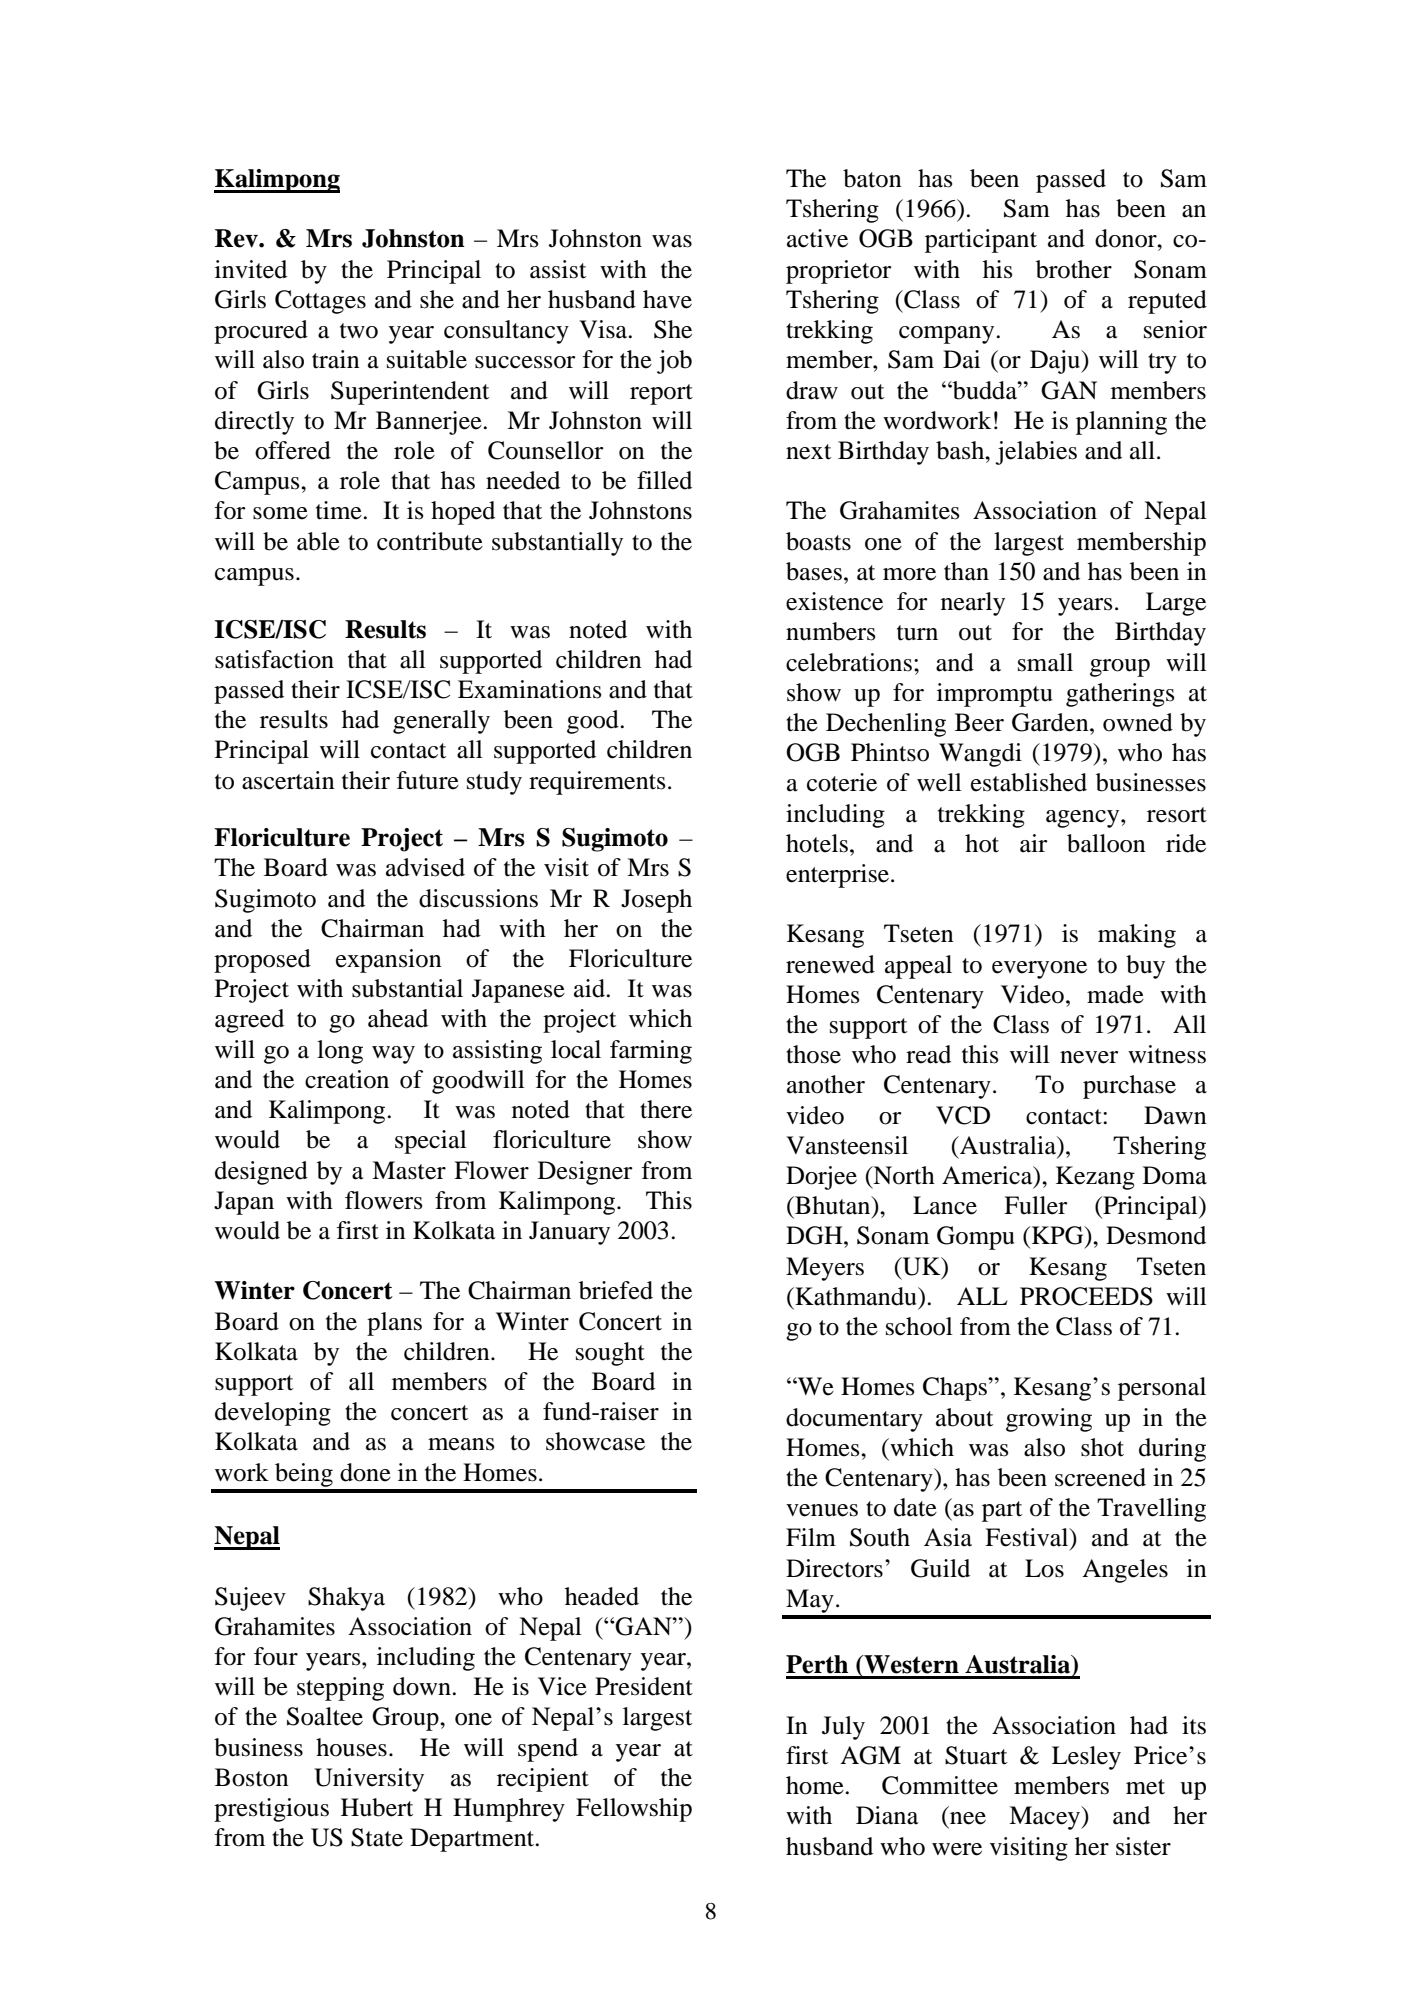 The image size is (1421, 2011). Describe the element at coordinates (359, 331) in the document. I see `two` at that location.
